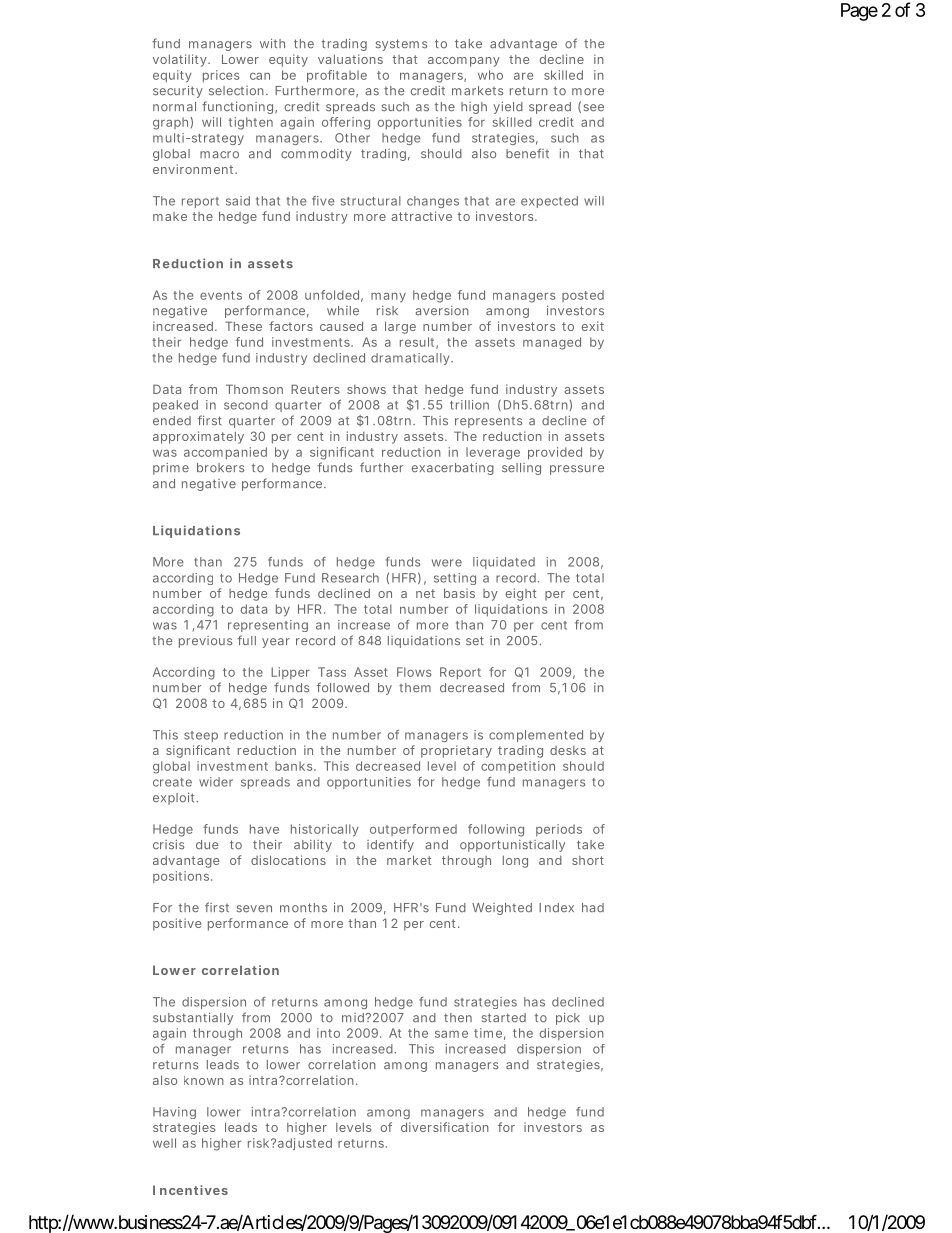 Image resolution: width=952 pixels, height=1233 pixels. I want to click on valuations, so click(350, 59).
